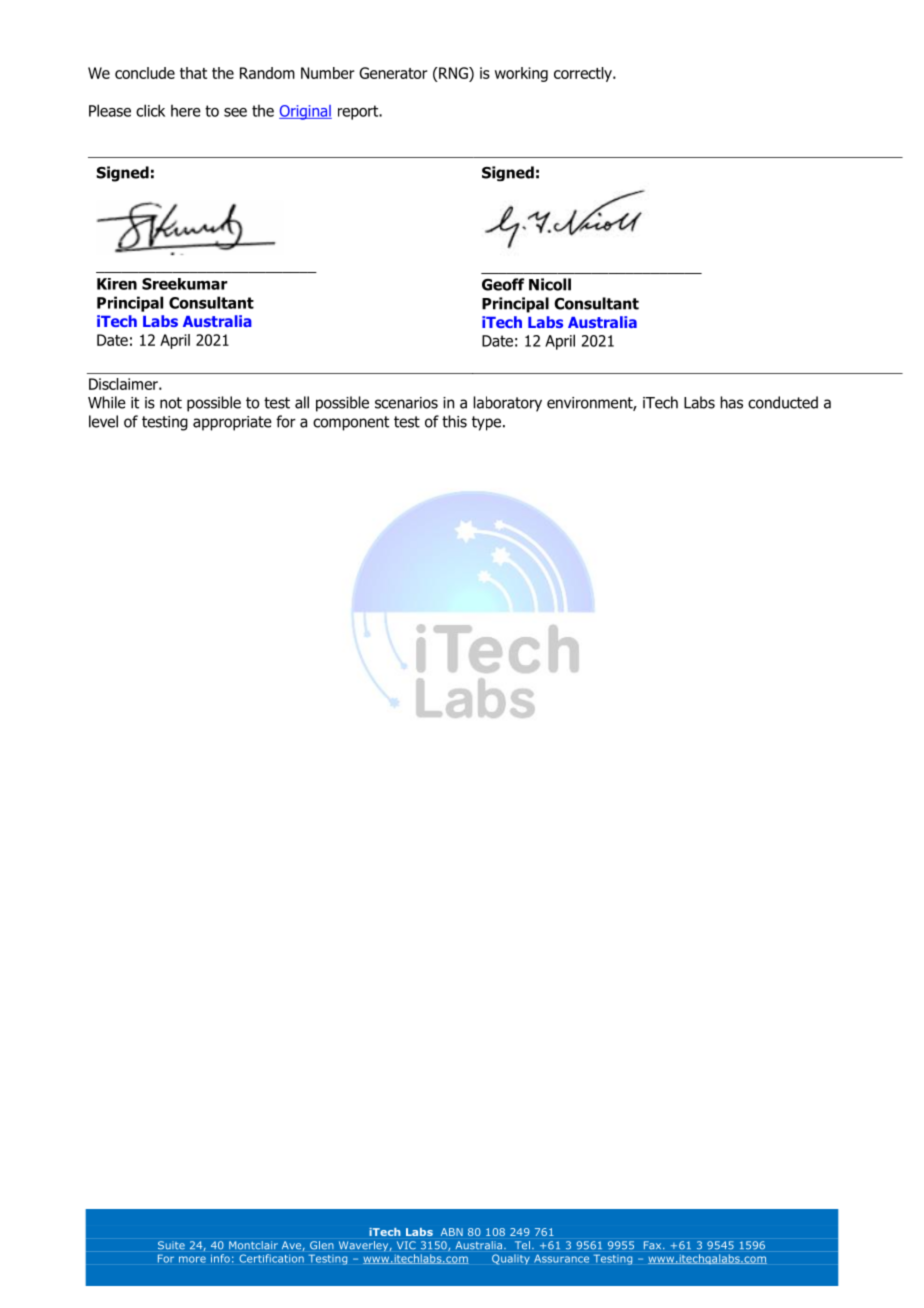 The image size is (924, 1308). Describe the element at coordinates (406, 1245) in the screenshot. I see `VIC` at that location.
